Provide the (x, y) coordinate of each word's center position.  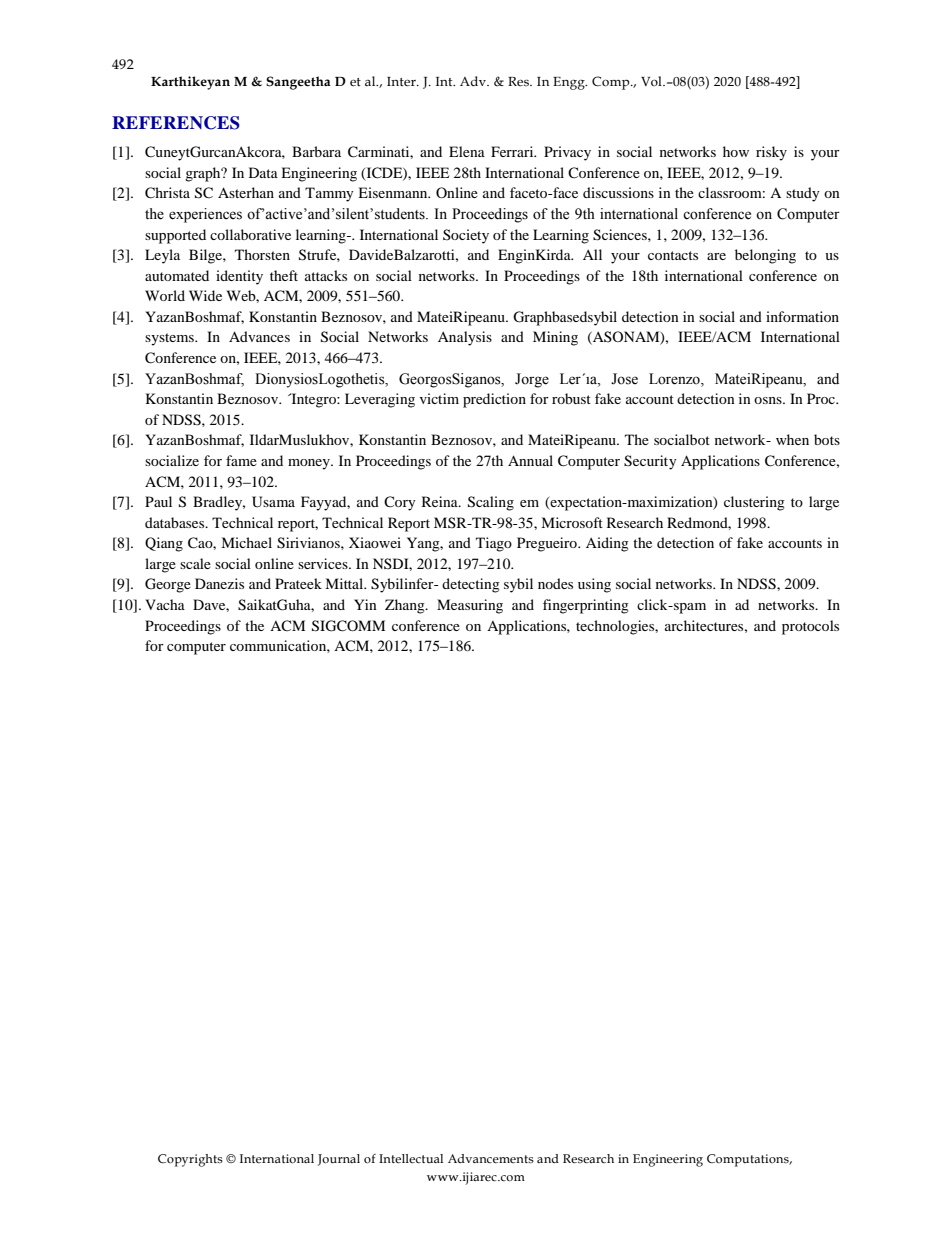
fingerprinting (586, 606)
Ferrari (513, 151)
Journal (339, 1160)
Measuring (470, 606)
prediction (494, 400)
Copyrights (190, 1160)
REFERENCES (176, 123)
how (736, 151)
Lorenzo (675, 379)
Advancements (491, 1159)
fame (241, 460)
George (168, 585)
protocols (810, 627)
